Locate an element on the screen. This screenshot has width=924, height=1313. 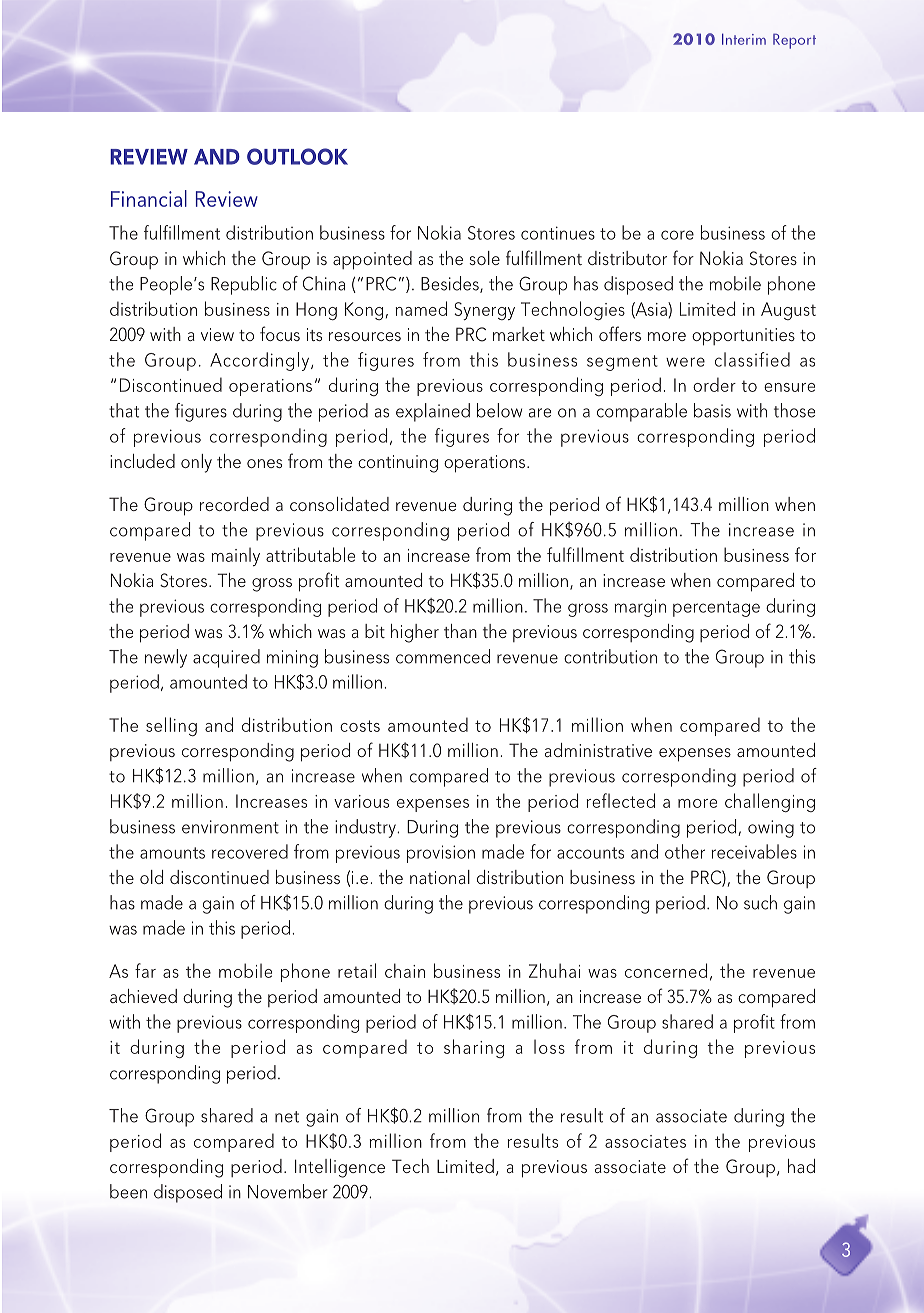
such is located at coordinates (760, 902).
